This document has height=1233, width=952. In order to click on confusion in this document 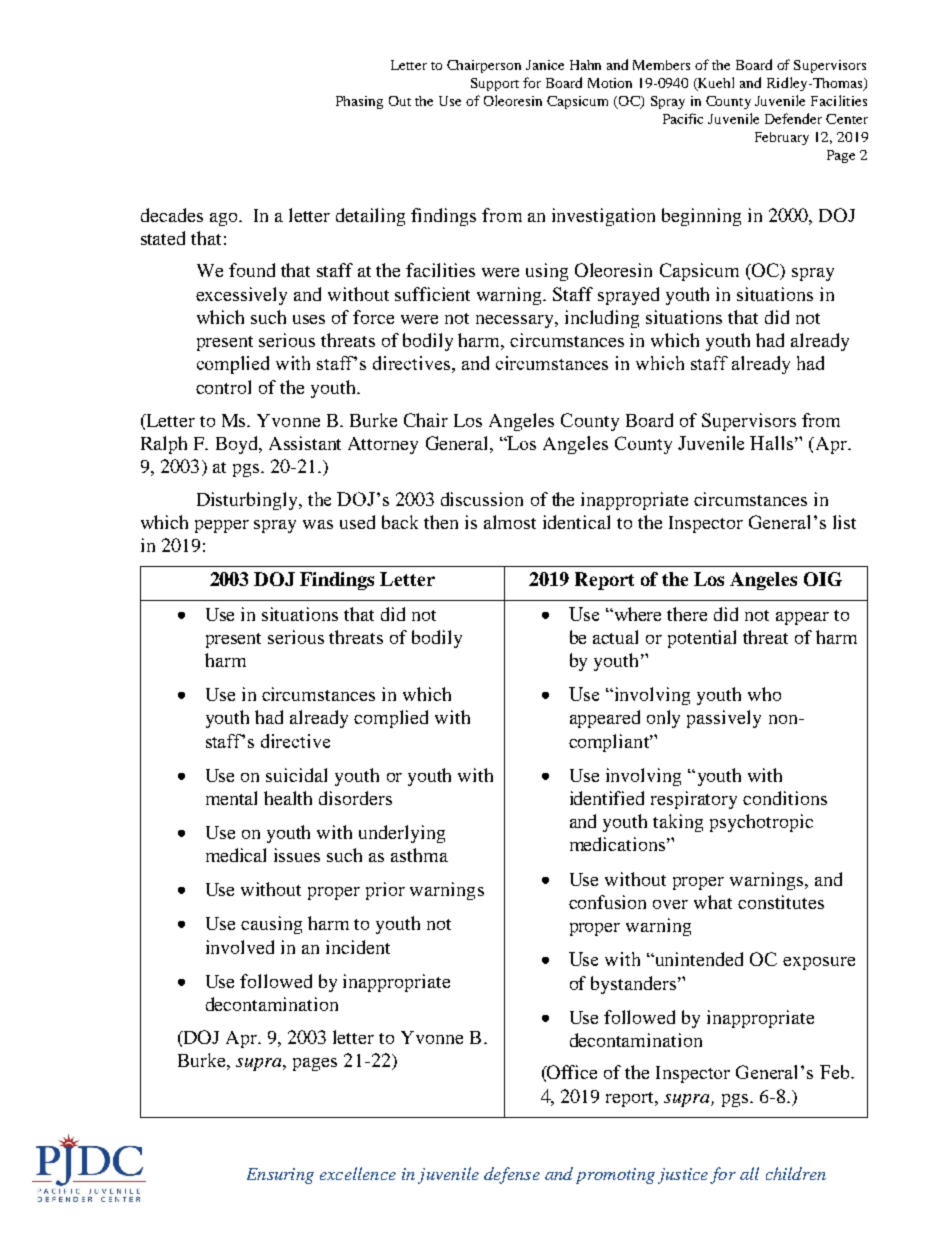, I will do `click(607, 902)`.
